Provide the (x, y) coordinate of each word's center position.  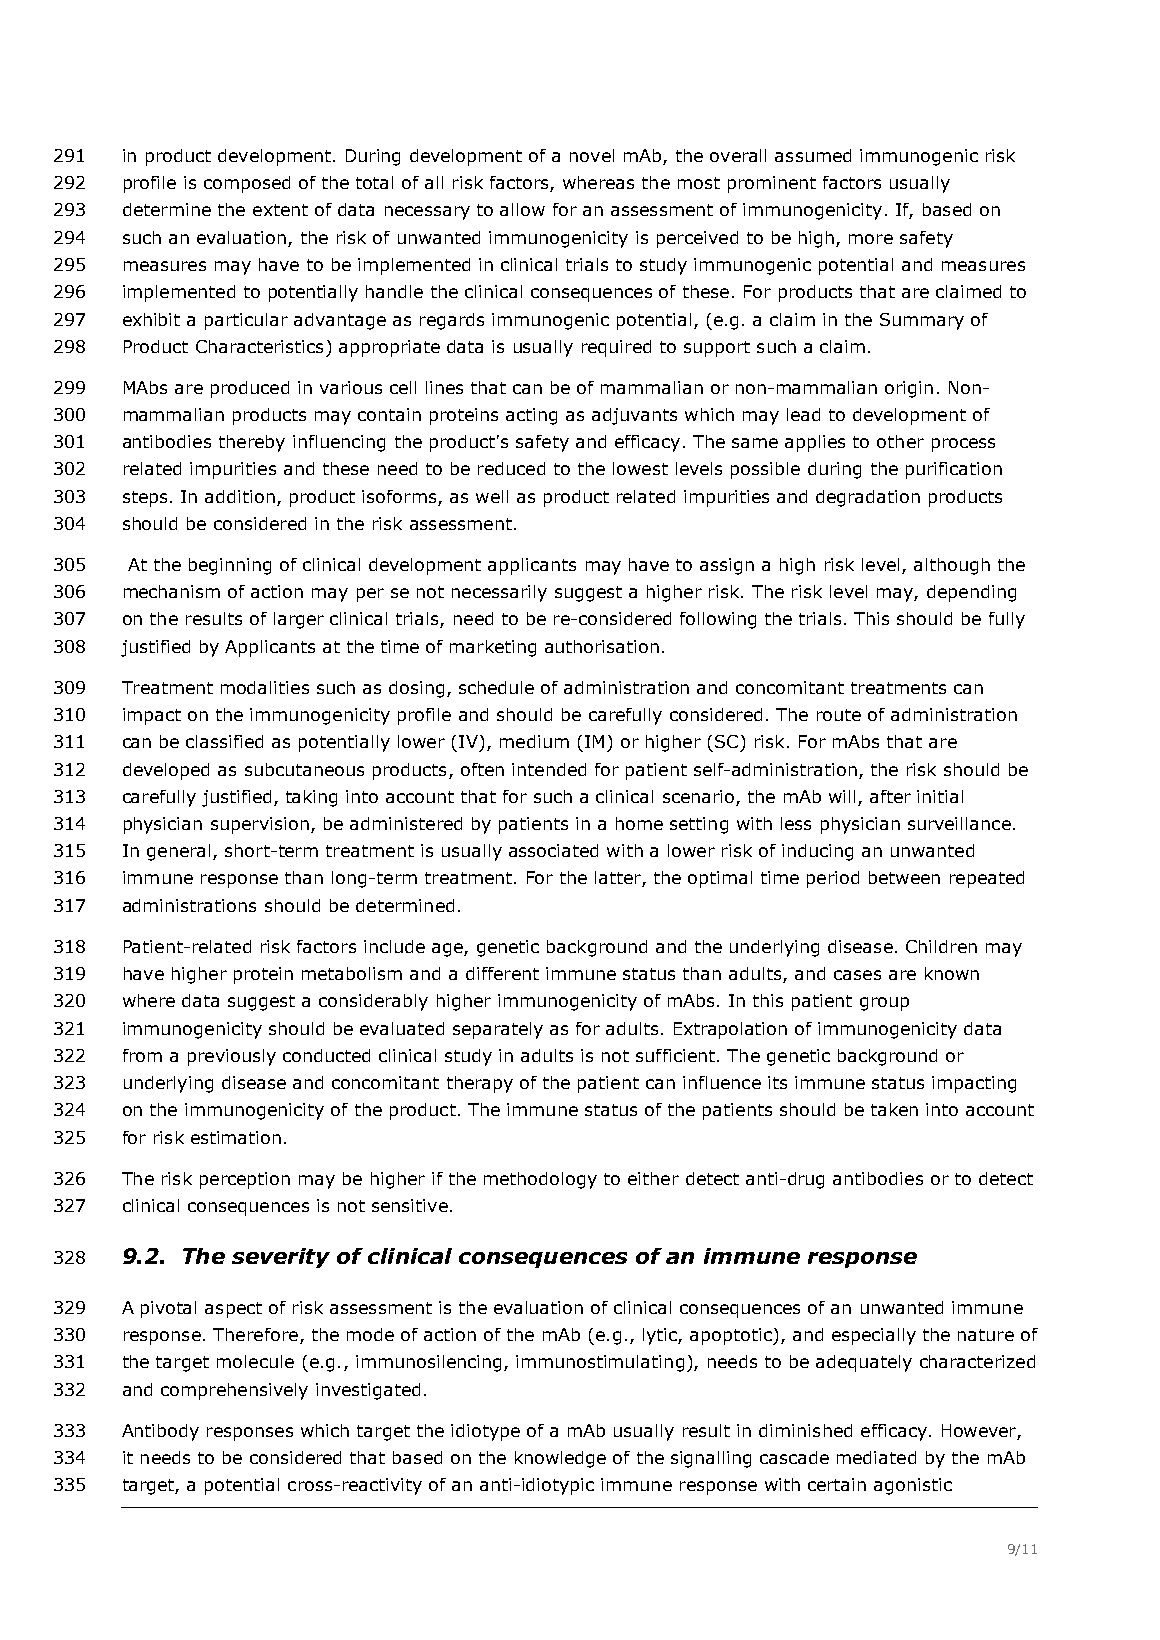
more (871, 239)
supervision (260, 825)
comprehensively (234, 1391)
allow (522, 209)
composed (247, 184)
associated (553, 850)
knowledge (560, 1459)
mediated (876, 1457)
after (890, 796)
